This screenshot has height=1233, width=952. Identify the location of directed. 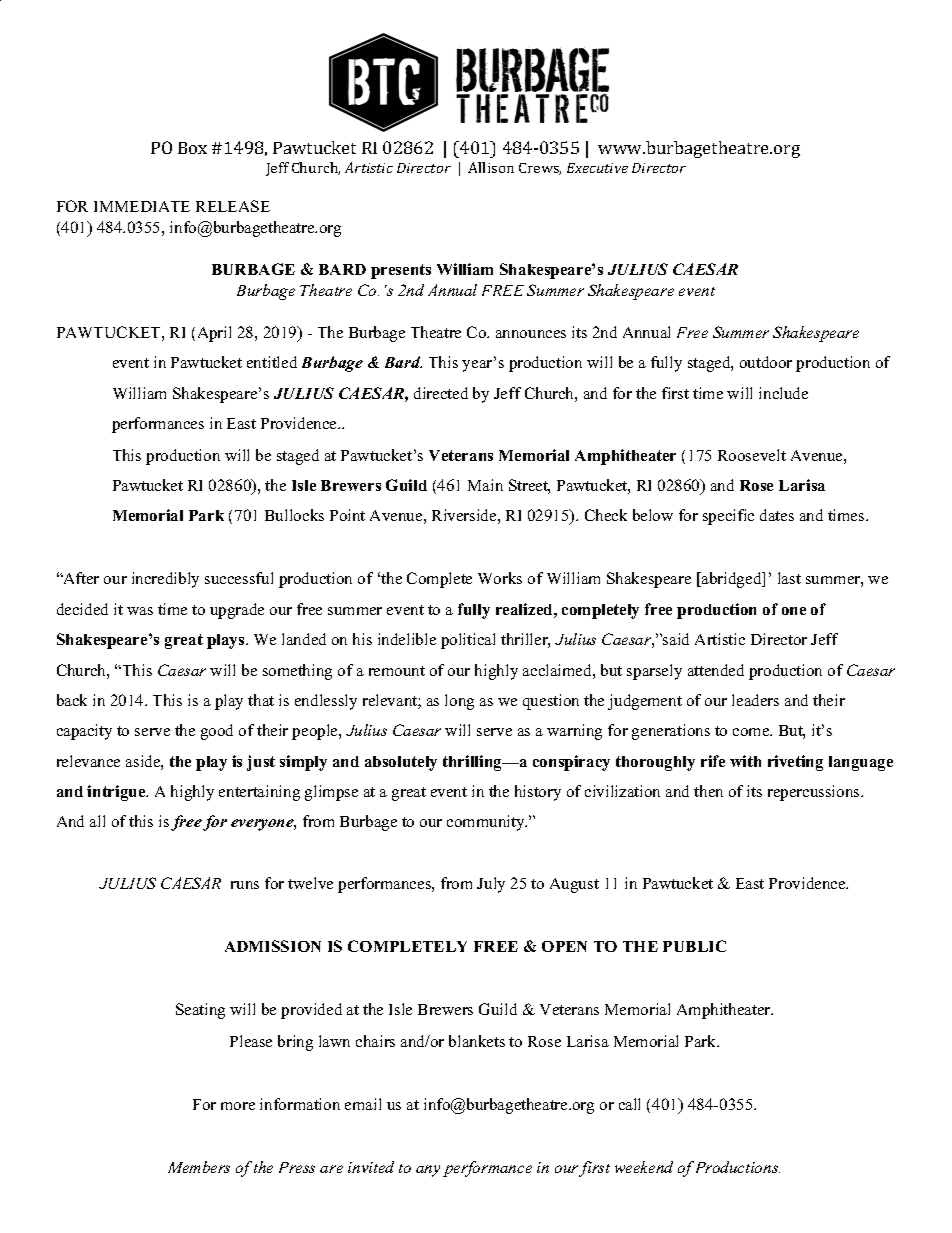
(441, 393).
